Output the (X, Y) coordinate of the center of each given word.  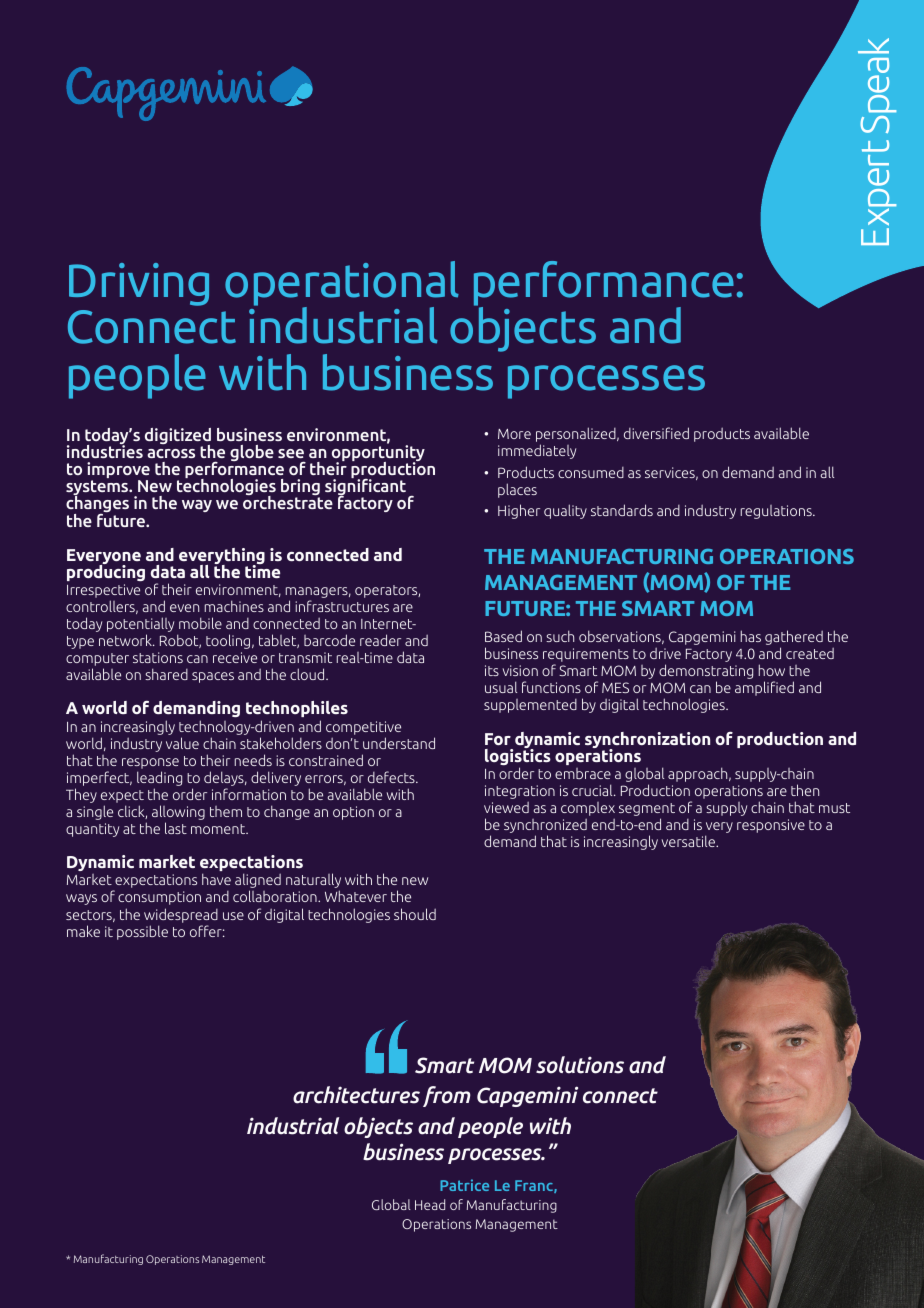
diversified (656, 433)
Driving (139, 284)
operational (342, 284)
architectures (356, 1095)
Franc (535, 1186)
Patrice (464, 1185)
